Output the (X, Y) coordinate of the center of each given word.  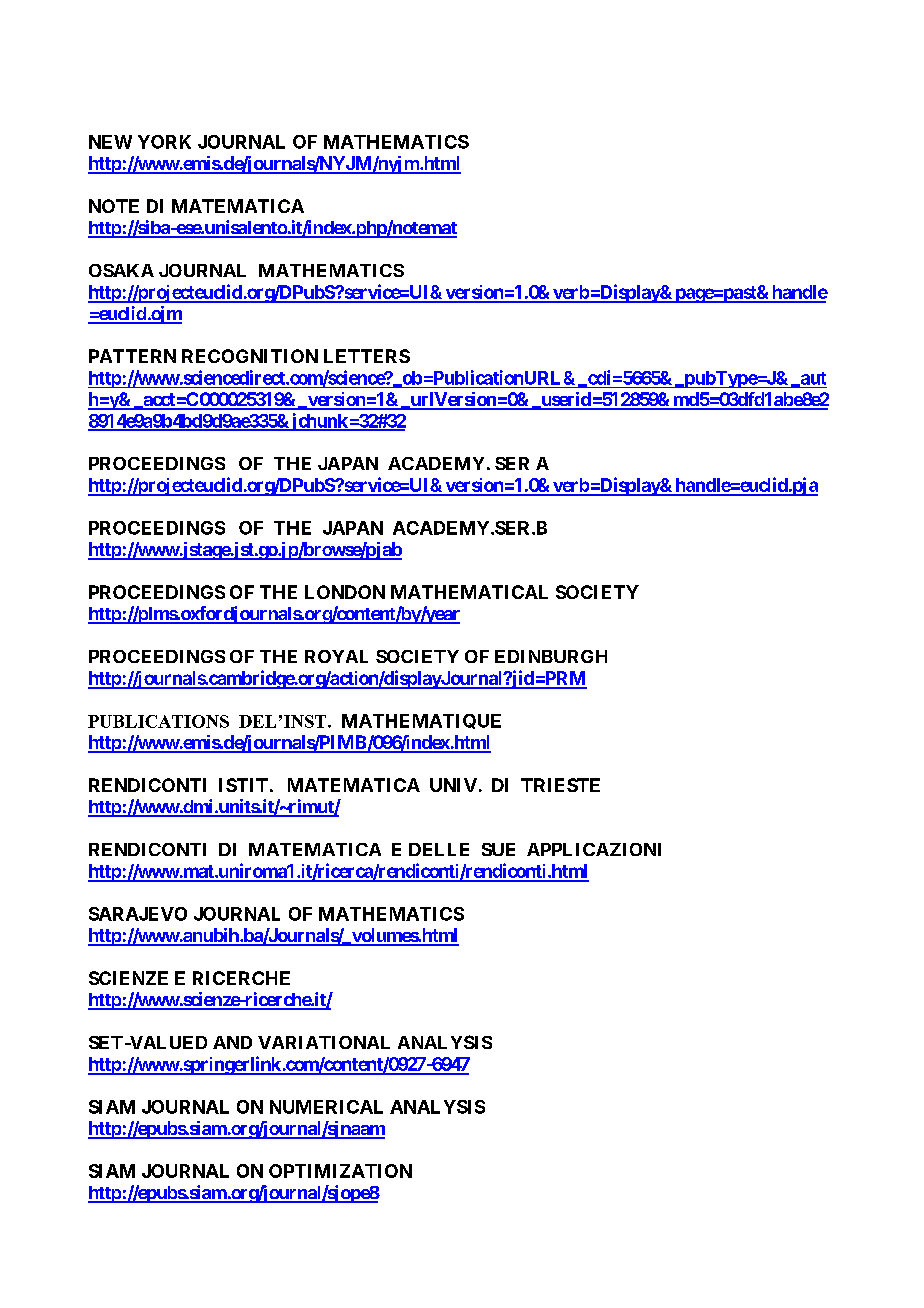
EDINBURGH (551, 656)
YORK (164, 142)
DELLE (439, 849)
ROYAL (336, 656)
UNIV (453, 785)
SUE (498, 849)
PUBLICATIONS (158, 721)
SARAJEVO (138, 914)
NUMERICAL (326, 1107)
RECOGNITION (250, 356)
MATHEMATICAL (469, 592)
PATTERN (132, 356)
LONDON (345, 592)
